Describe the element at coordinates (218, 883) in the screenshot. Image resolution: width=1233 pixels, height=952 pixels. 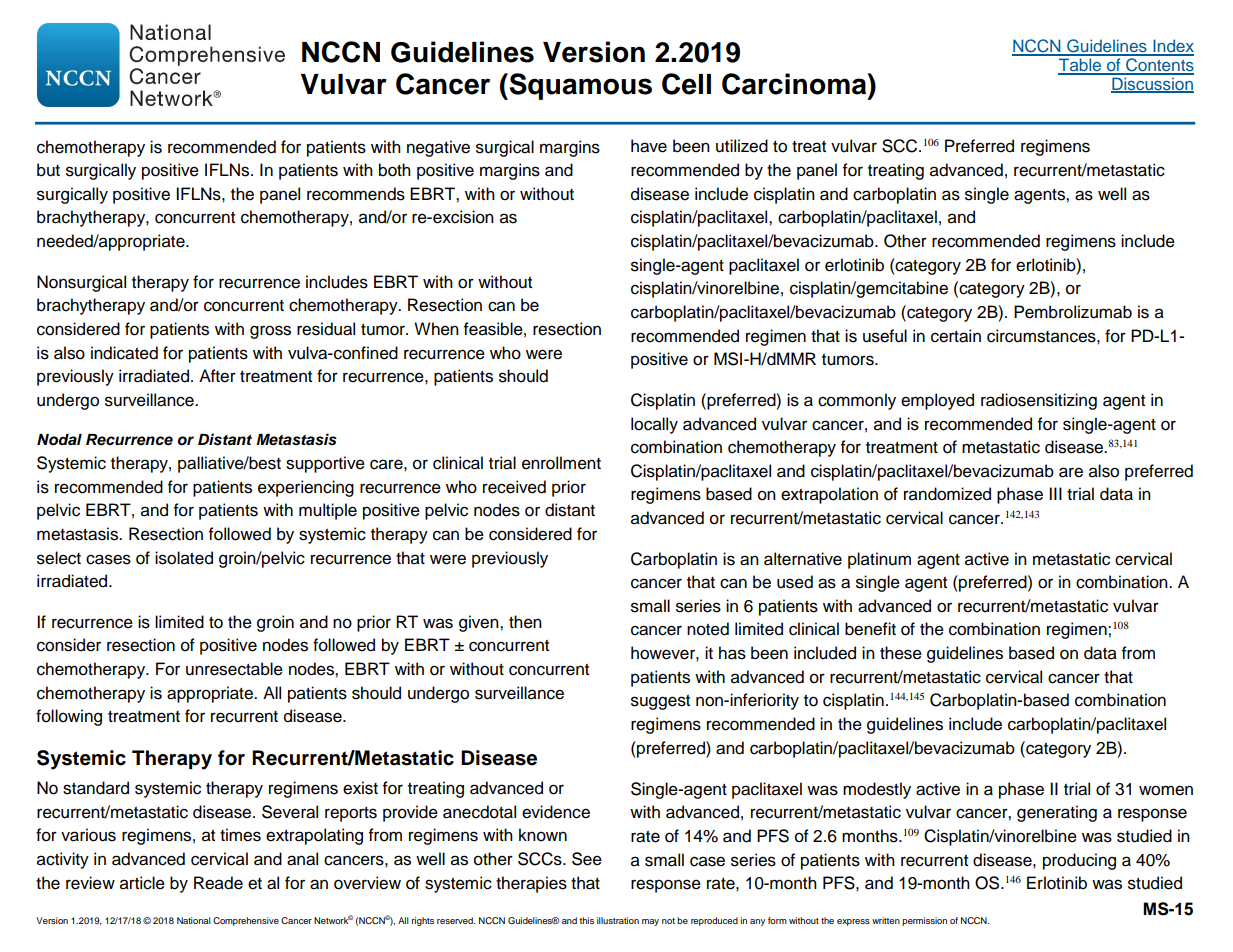
I see `Reade` at that location.
